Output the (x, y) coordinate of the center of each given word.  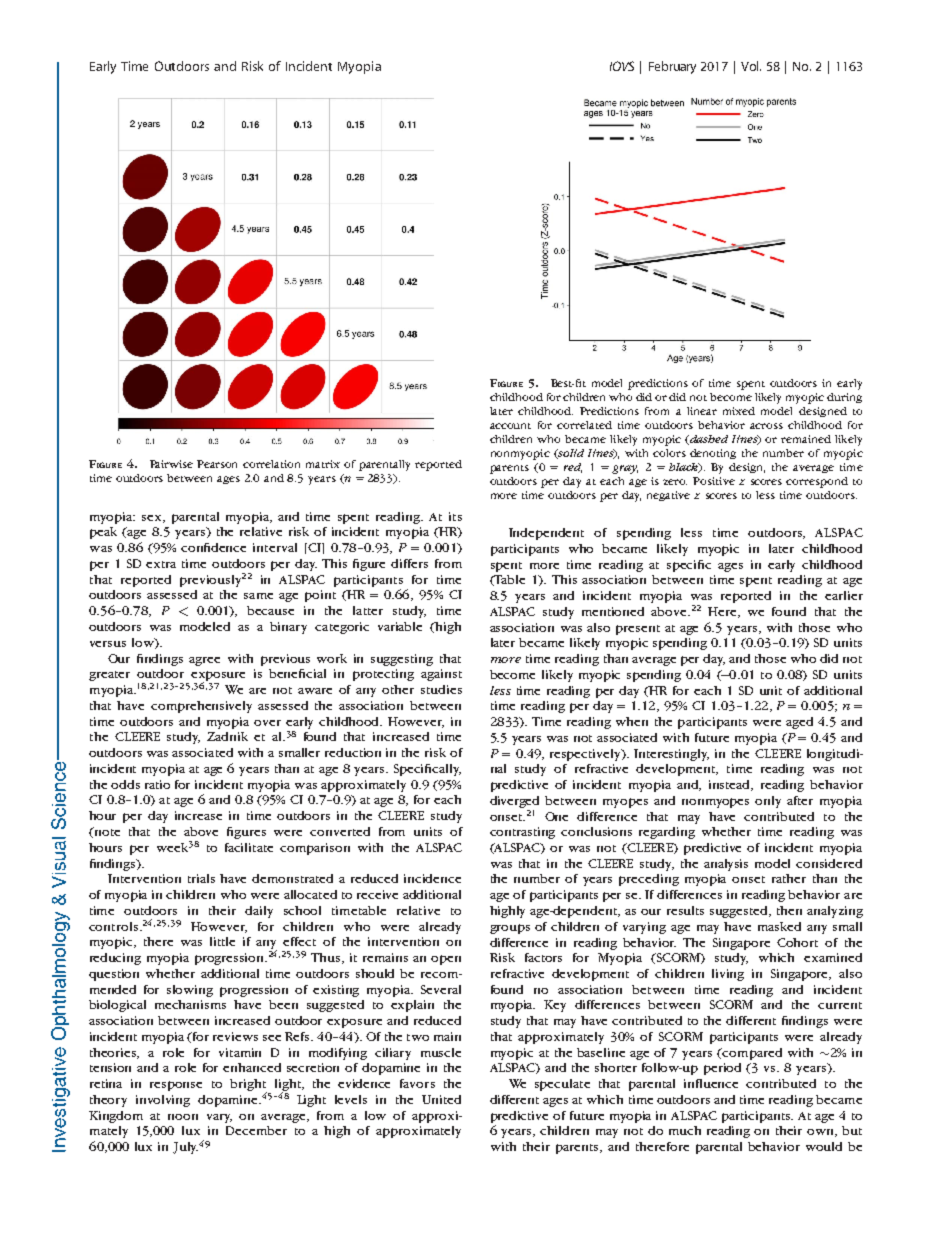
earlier (844, 595)
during (844, 398)
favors (417, 1083)
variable (400, 626)
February (672, 67)
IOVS (622, 66)
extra (161, 564)
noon (183, 1117)
